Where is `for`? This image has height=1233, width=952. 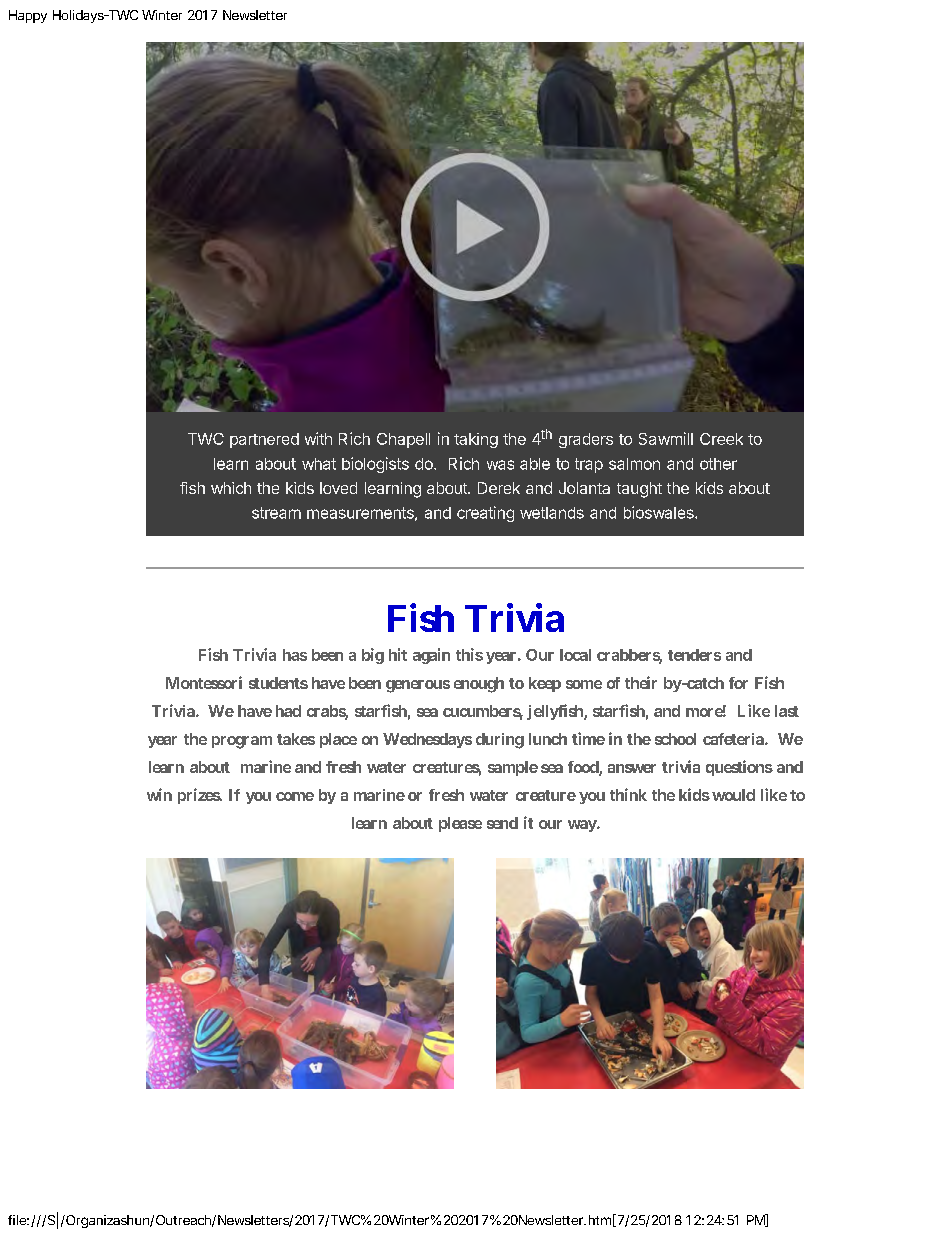 for is located at coordinates (738, 683).
